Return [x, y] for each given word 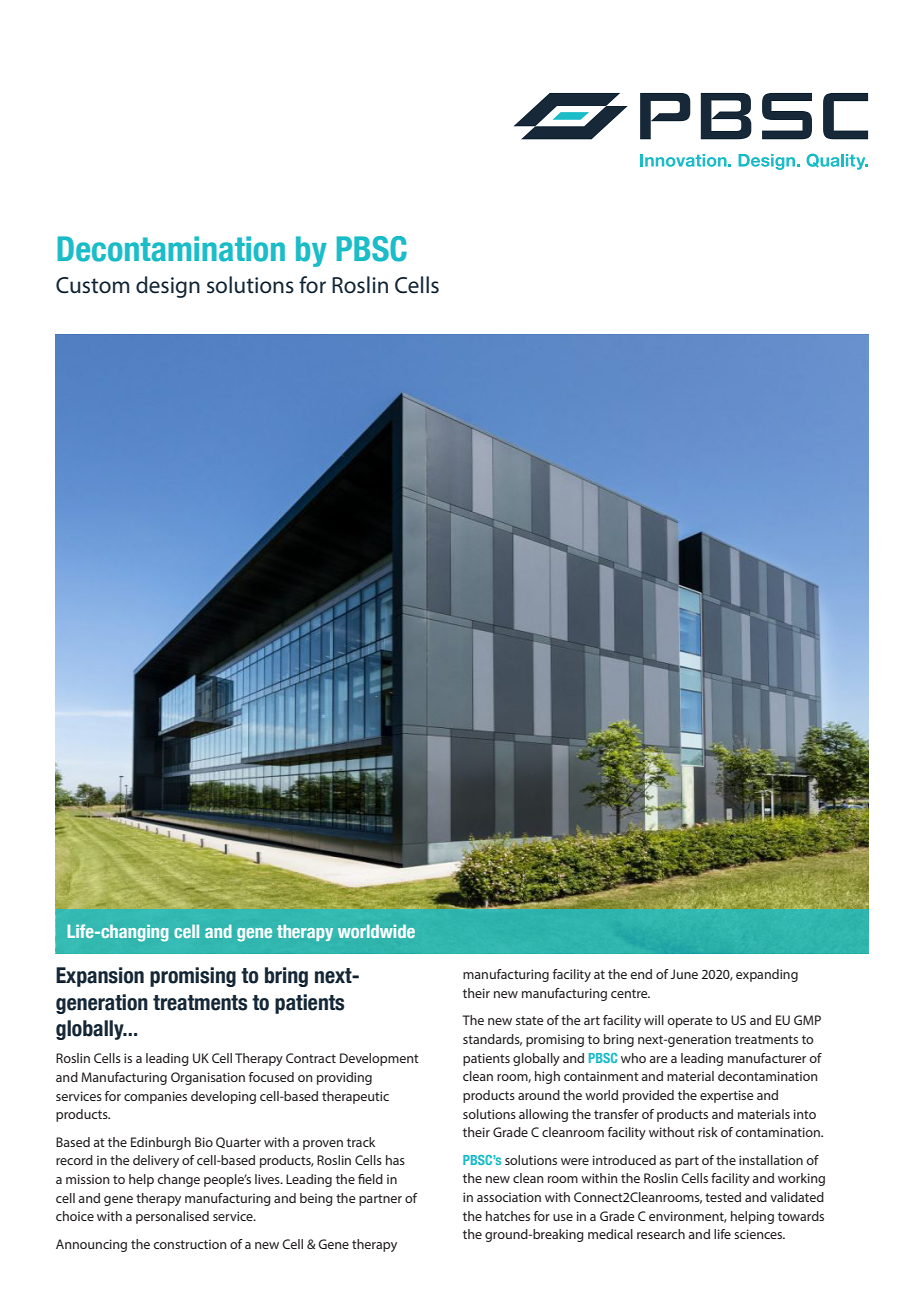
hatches [508, 1216]
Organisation [208, 1078]
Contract [311, 1058]
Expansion [100, 977]
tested [723, 1197]
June [684, 974]
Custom [93, 285]
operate [689, 1022]
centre [630, 993]
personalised [172, 1217]
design [168, 287]
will [654, 1020]
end [641, 974]
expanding [767, 975]
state [529, 1020]
